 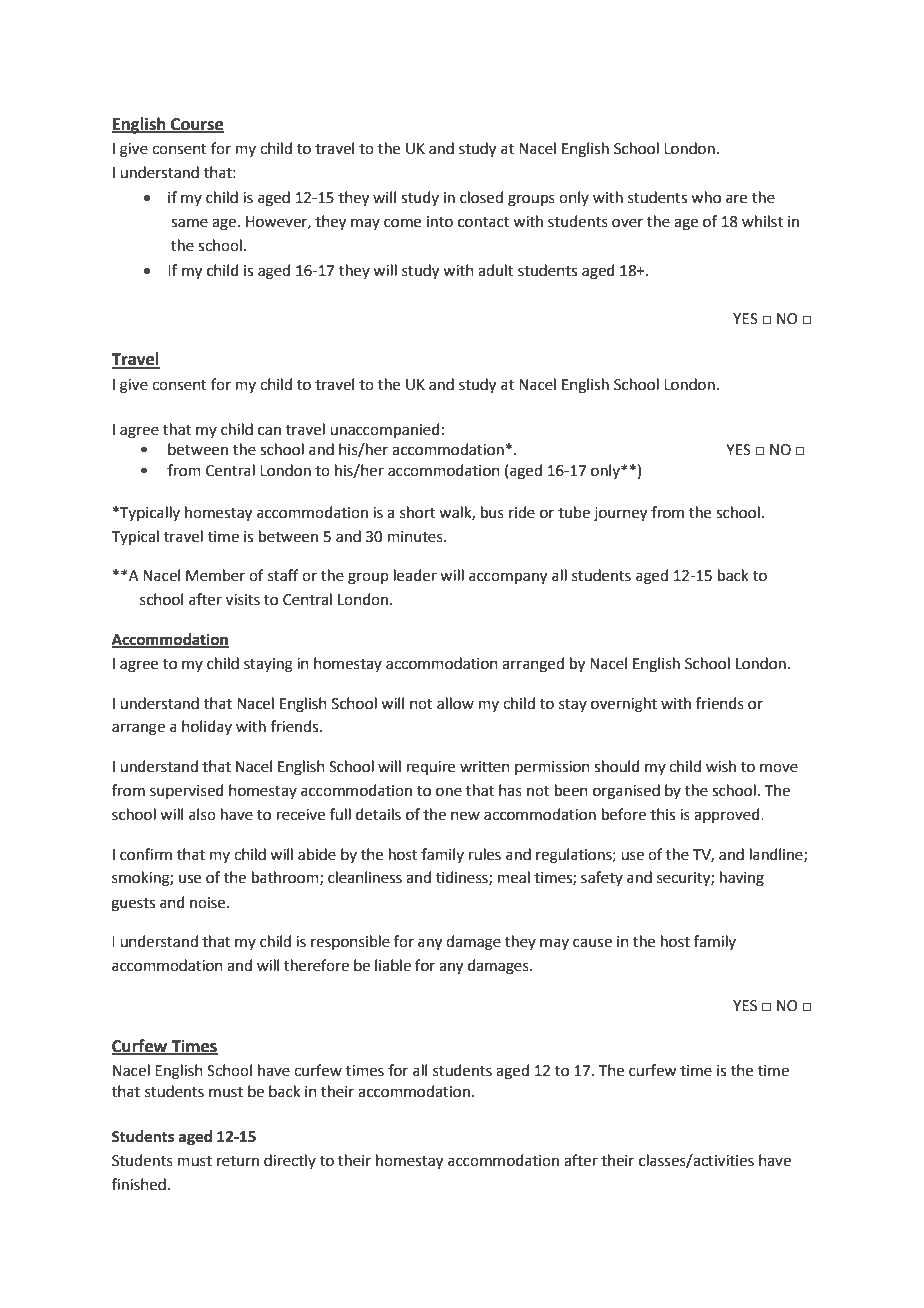 I want to click on noise, so click(x=209, y=903).
